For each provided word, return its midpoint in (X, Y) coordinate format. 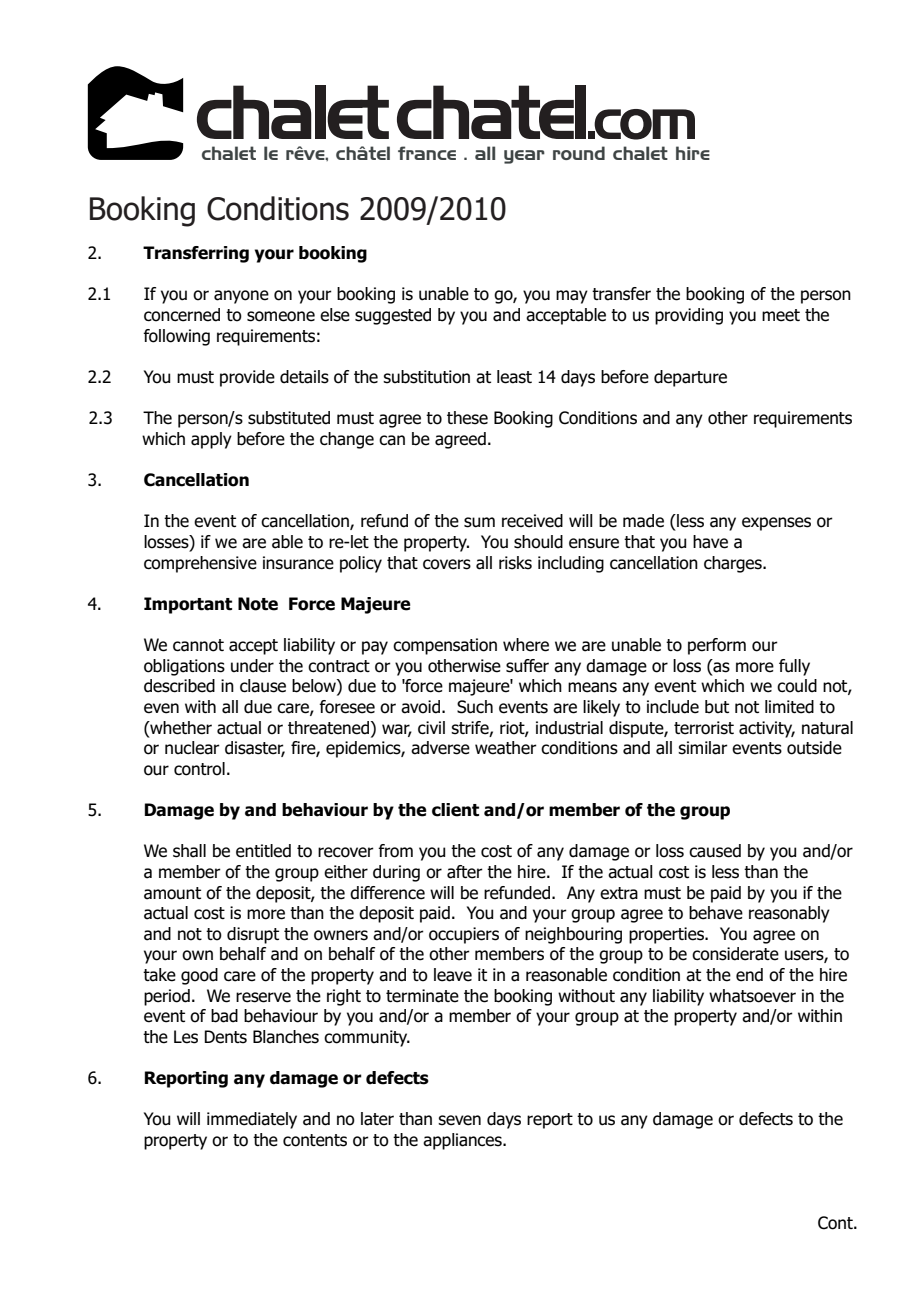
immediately (252, 1120)
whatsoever (752, 996)
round (579, 153)
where (526, 645)
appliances (463, 1141)
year (524, 157)
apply (211, 440)
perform (717, 646)
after (465, 872)
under (252, 666)
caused (715, 851)
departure (690, 378)
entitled (263, 851)
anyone (241, 297)
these (467, 418)
